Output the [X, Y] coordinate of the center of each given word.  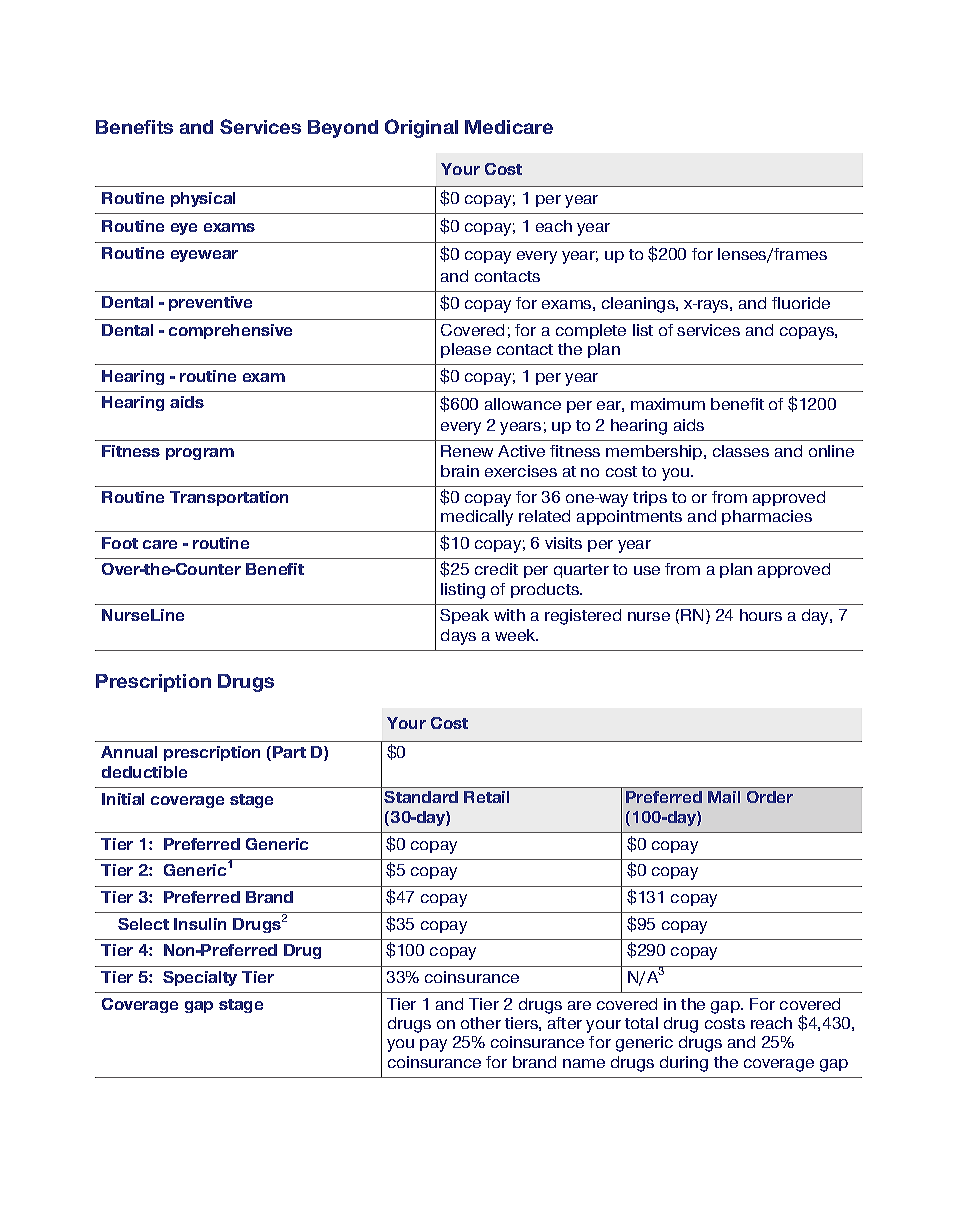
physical [203, 199]
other [481, 1023]
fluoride [801, 303]
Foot [120, 543]
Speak [464, 616]
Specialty [200, 978]
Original [421, 128]
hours [761, 615]
